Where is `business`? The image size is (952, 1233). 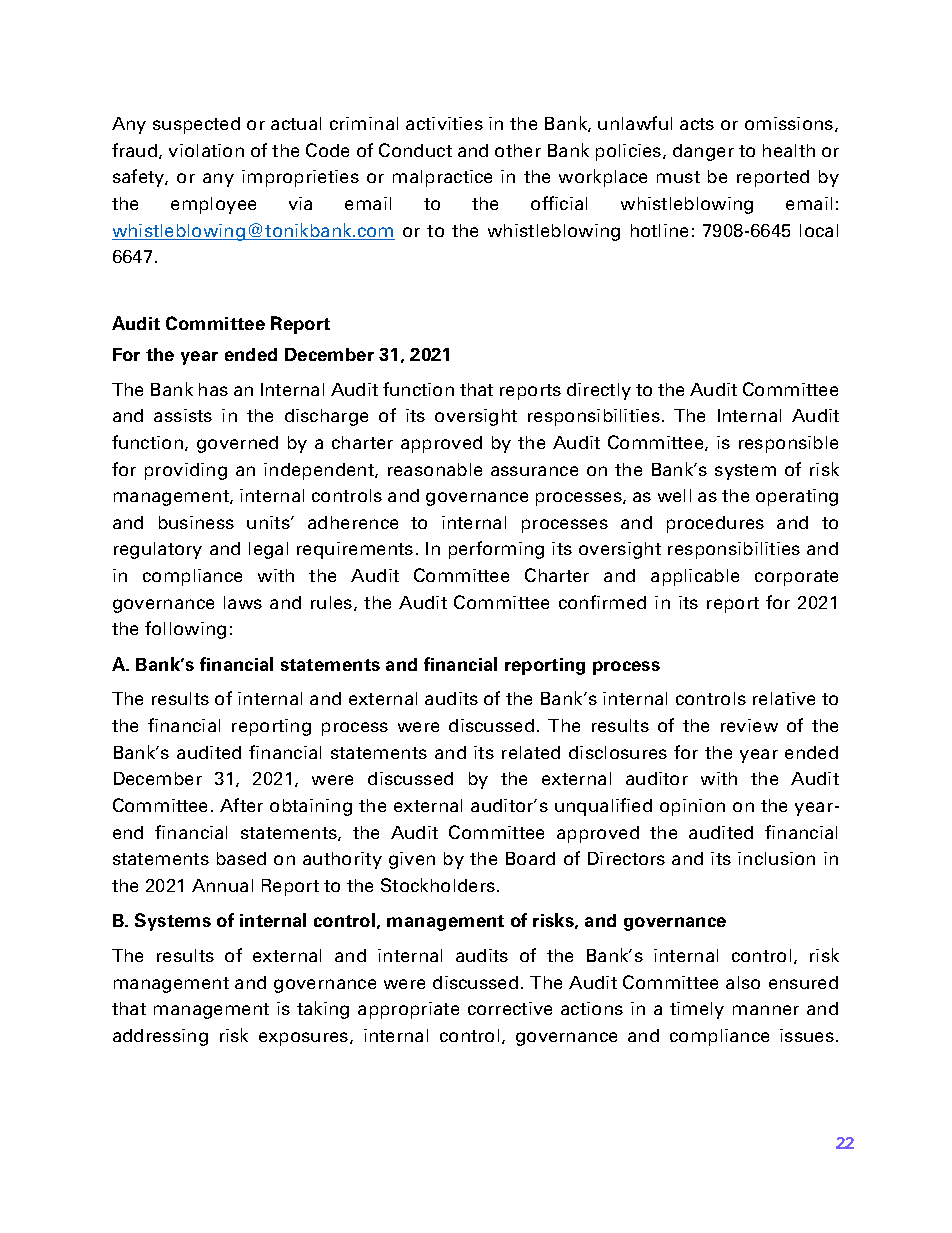
business is located at coordinates (196, 522).
